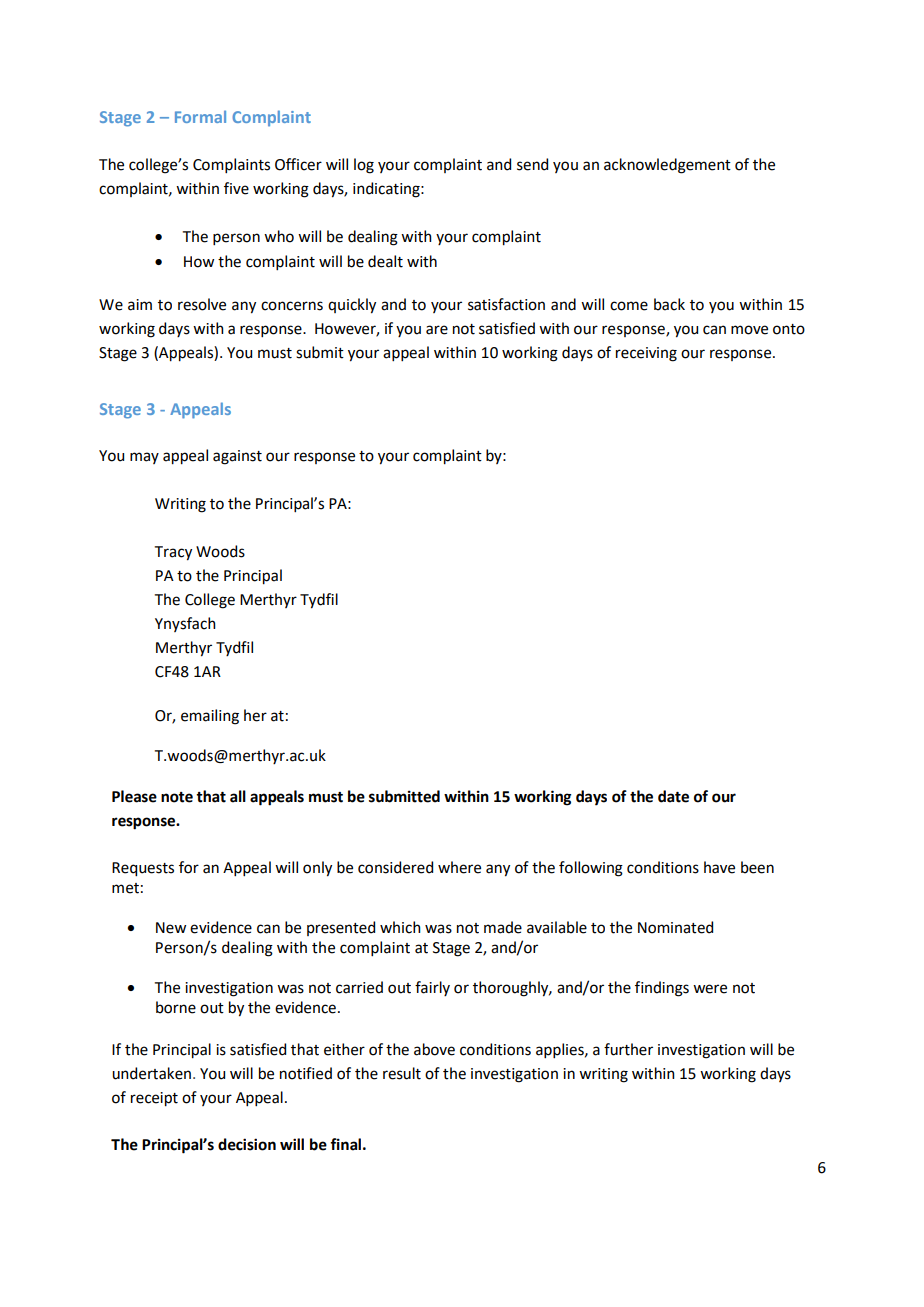 The image size is (924, 1307). I want to click on Formal, so click(200, 116).
